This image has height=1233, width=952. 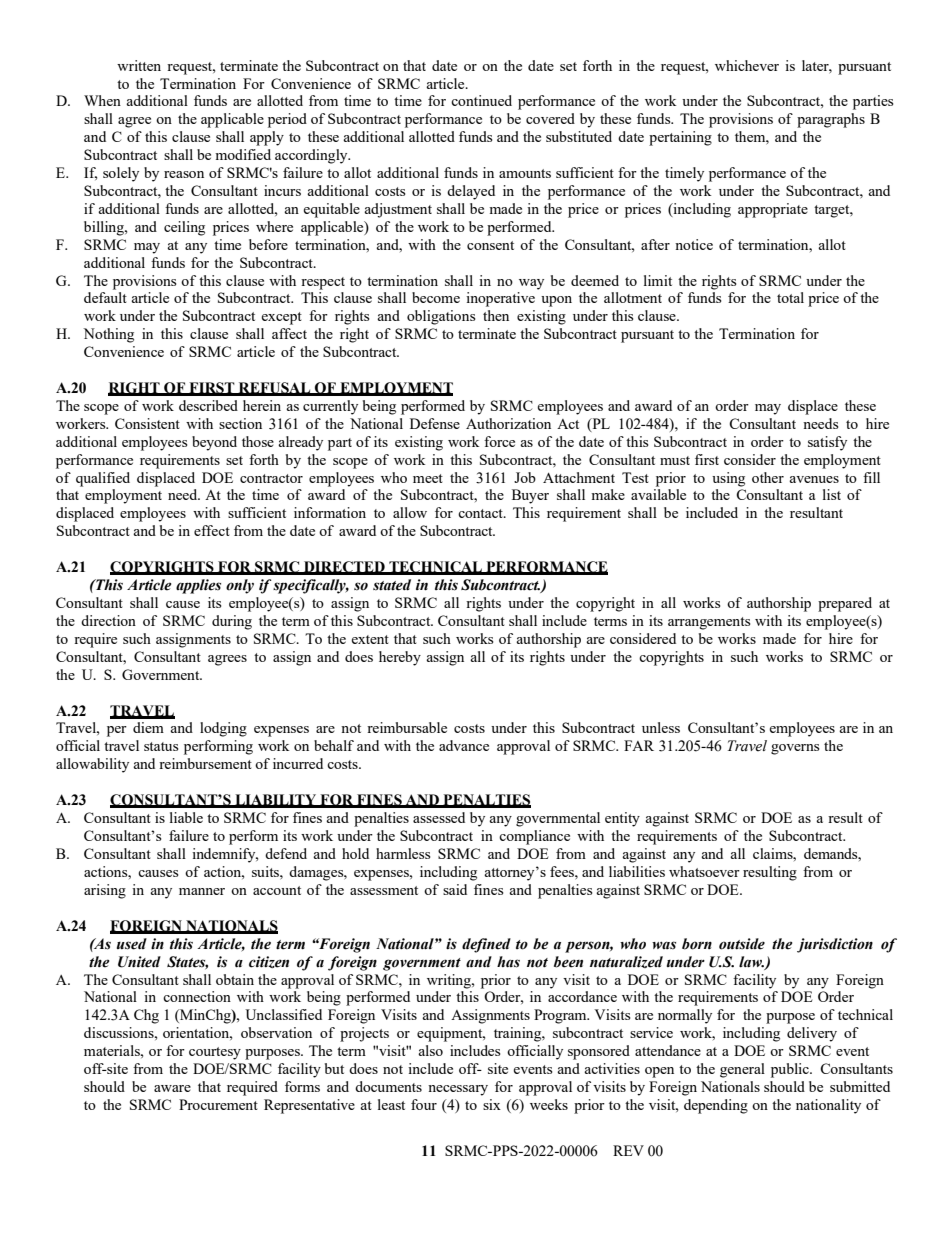 I want to click on continued, so click(x=481, y=100).
